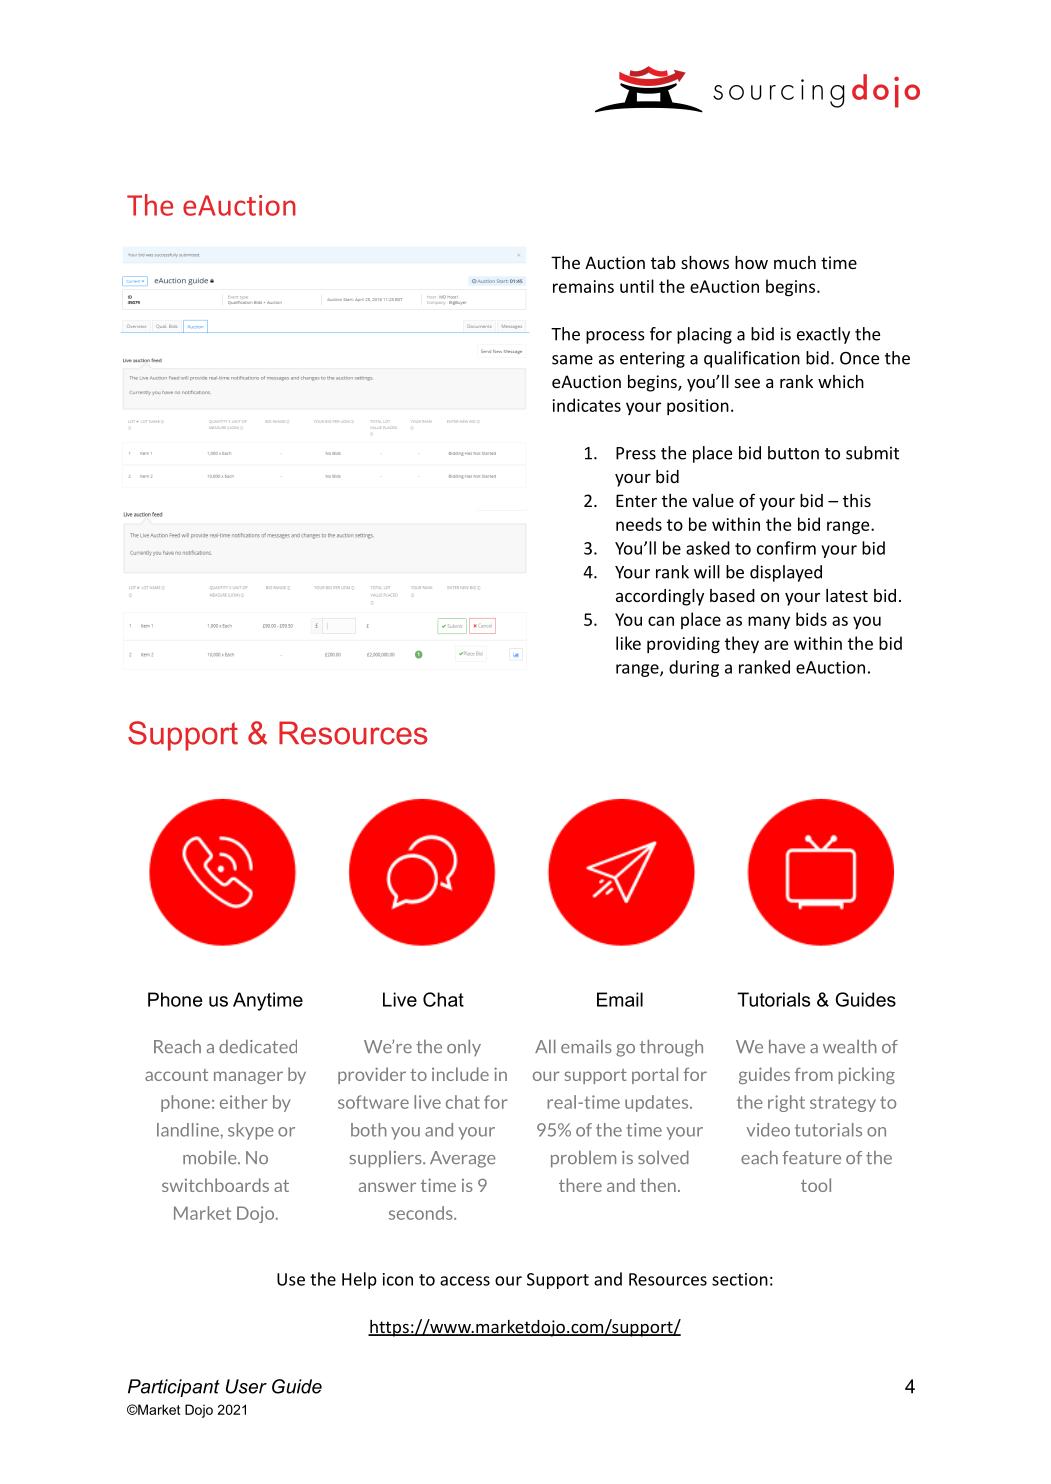 This screenshot has height=1484, width=1051. Describe the element at coordinates (628, 643) in the screenshot. I see `like` at that location.
